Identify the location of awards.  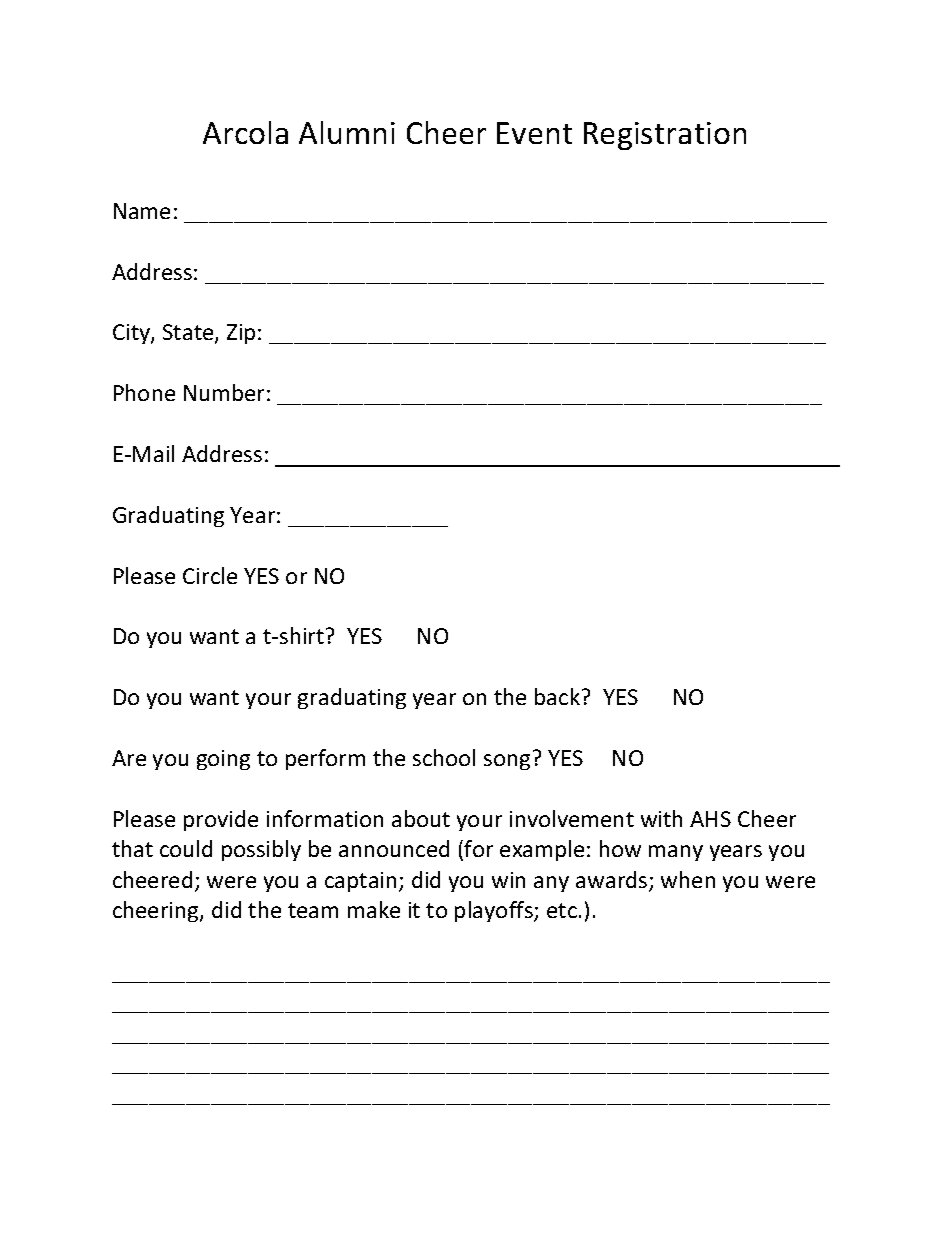
(613, 881).
